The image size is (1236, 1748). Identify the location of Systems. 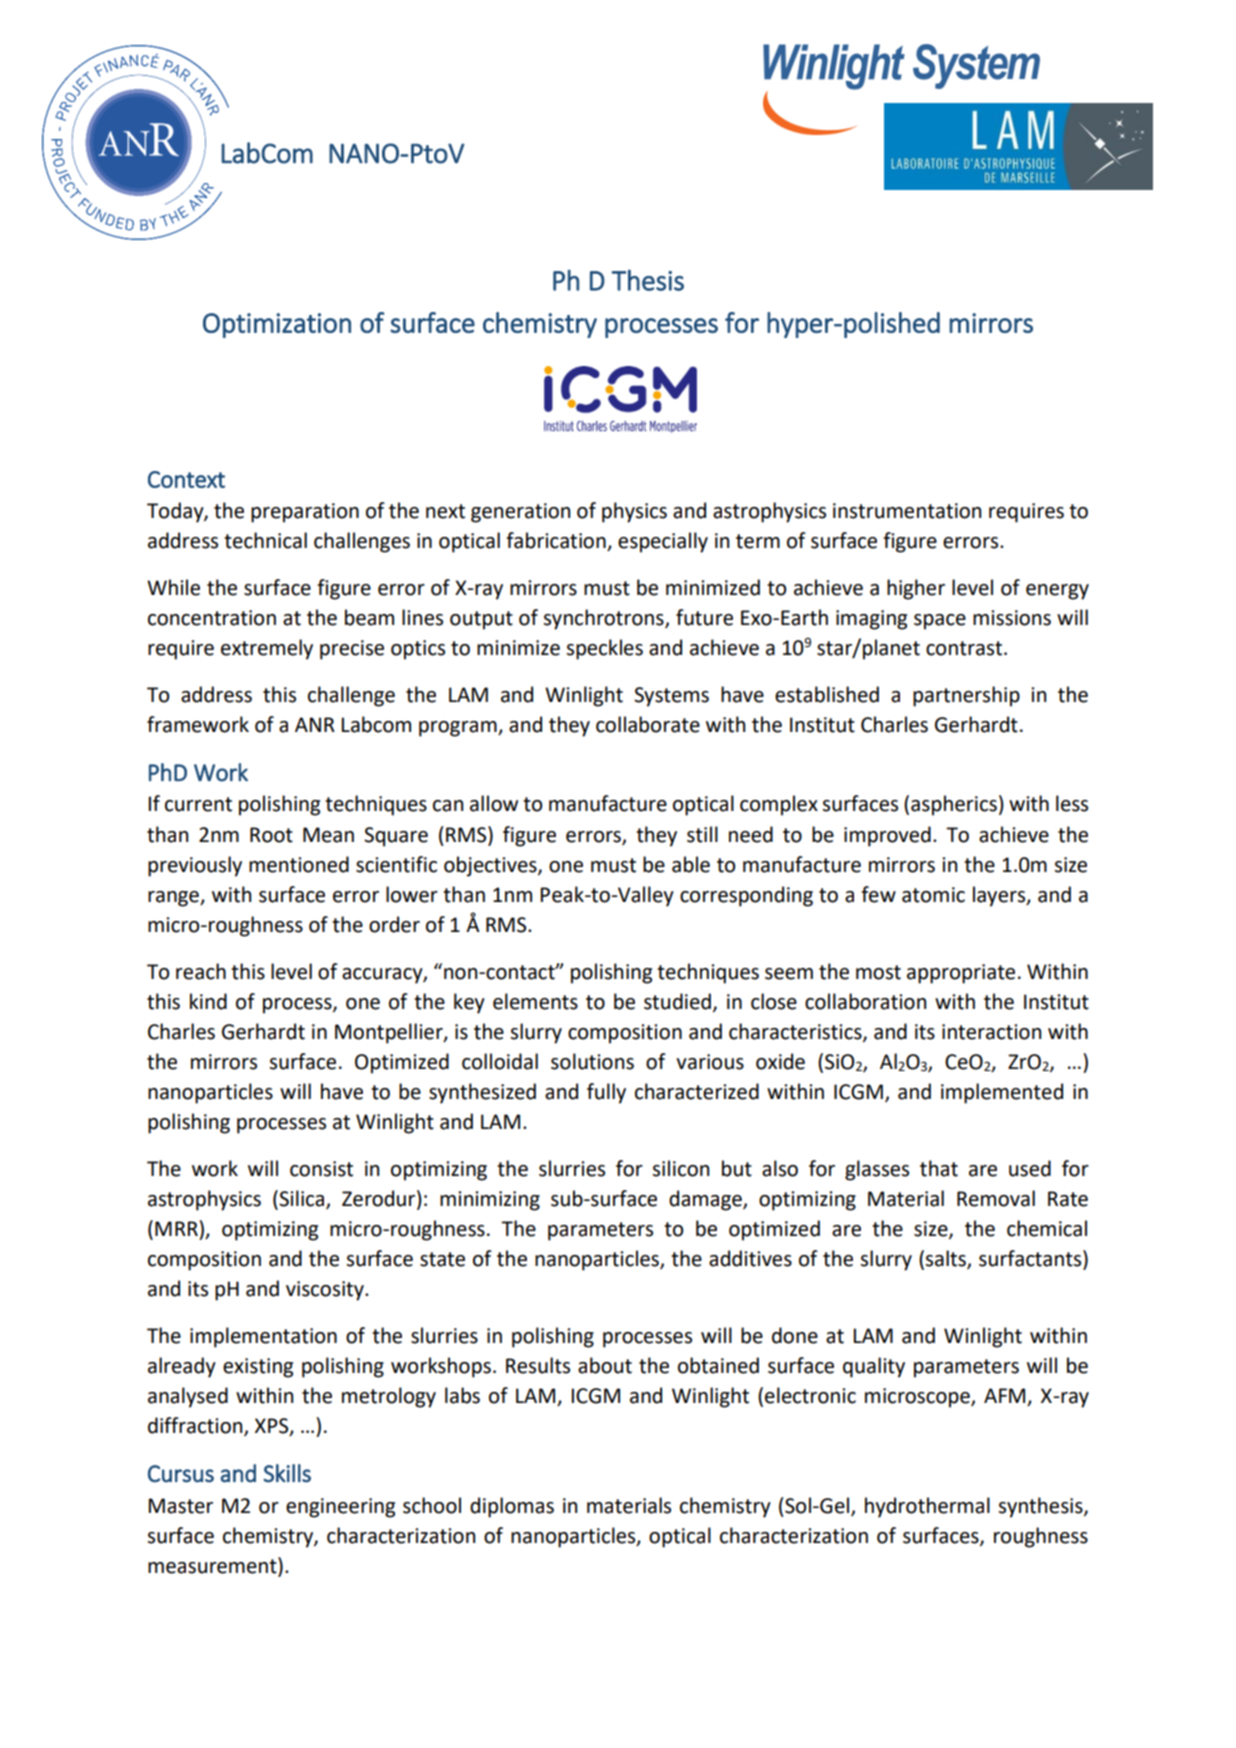
(671, 697).
